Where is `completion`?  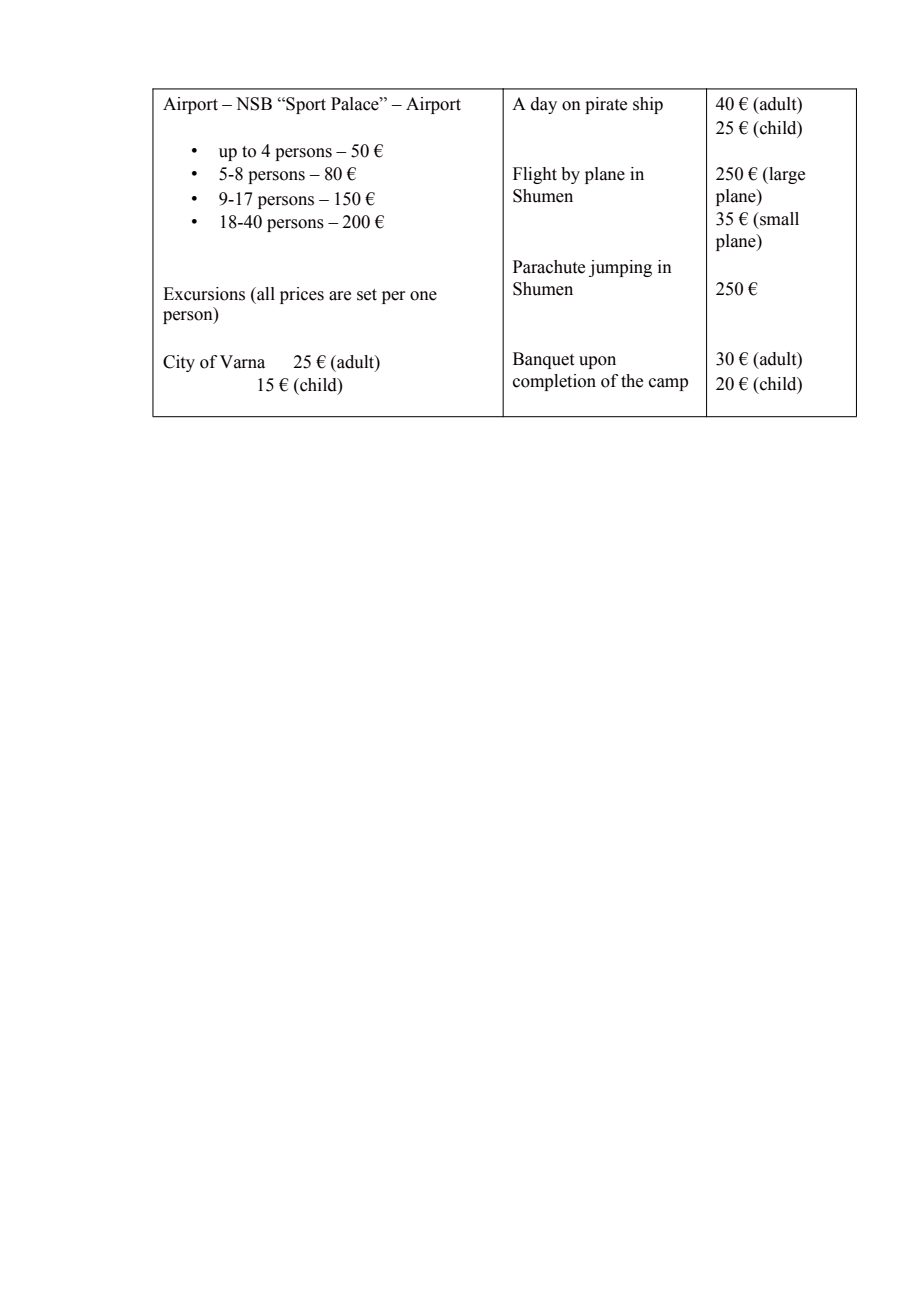 completion is located at coordinates (554, 382).
